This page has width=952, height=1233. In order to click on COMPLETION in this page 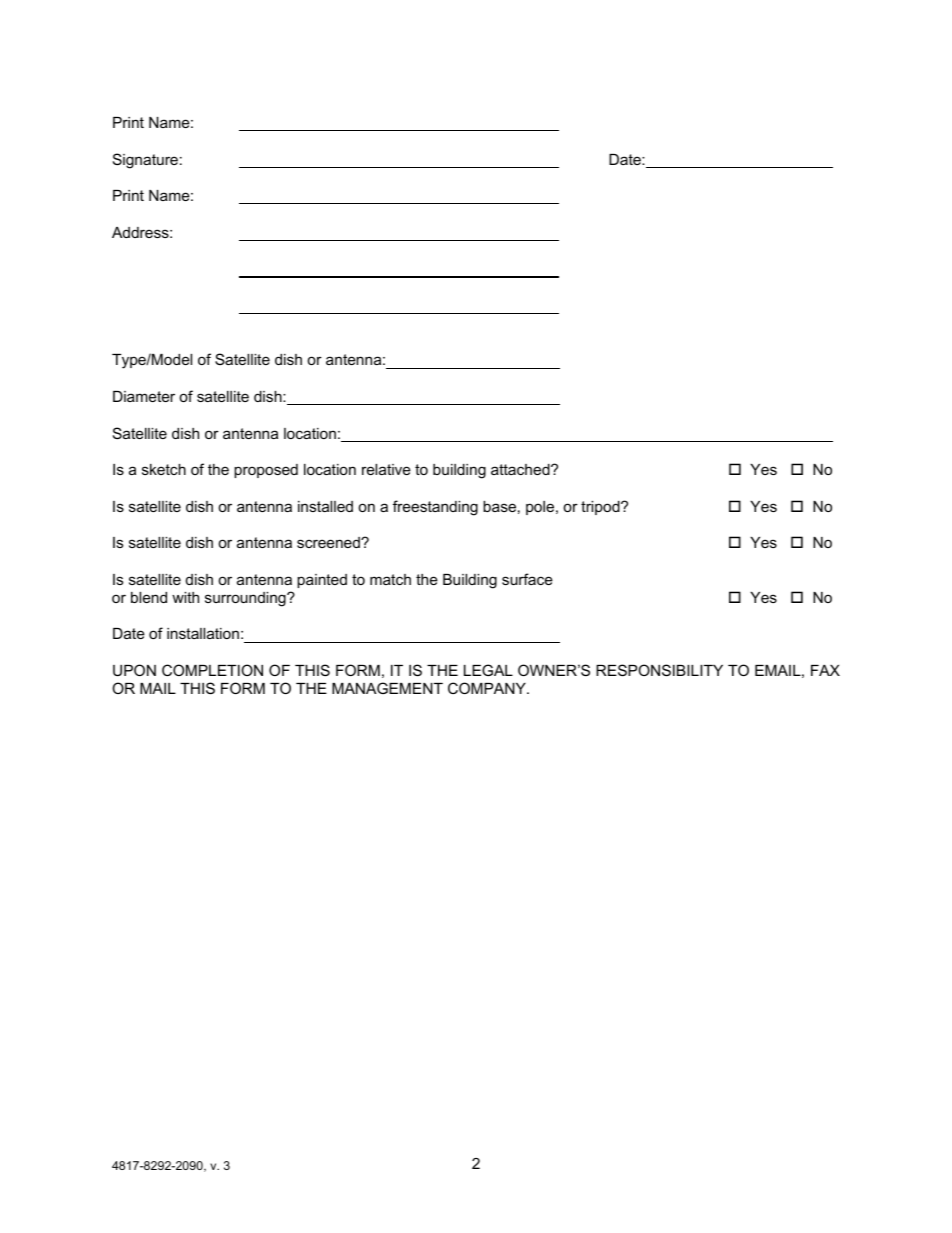, I will do `click(212, 670)`.
